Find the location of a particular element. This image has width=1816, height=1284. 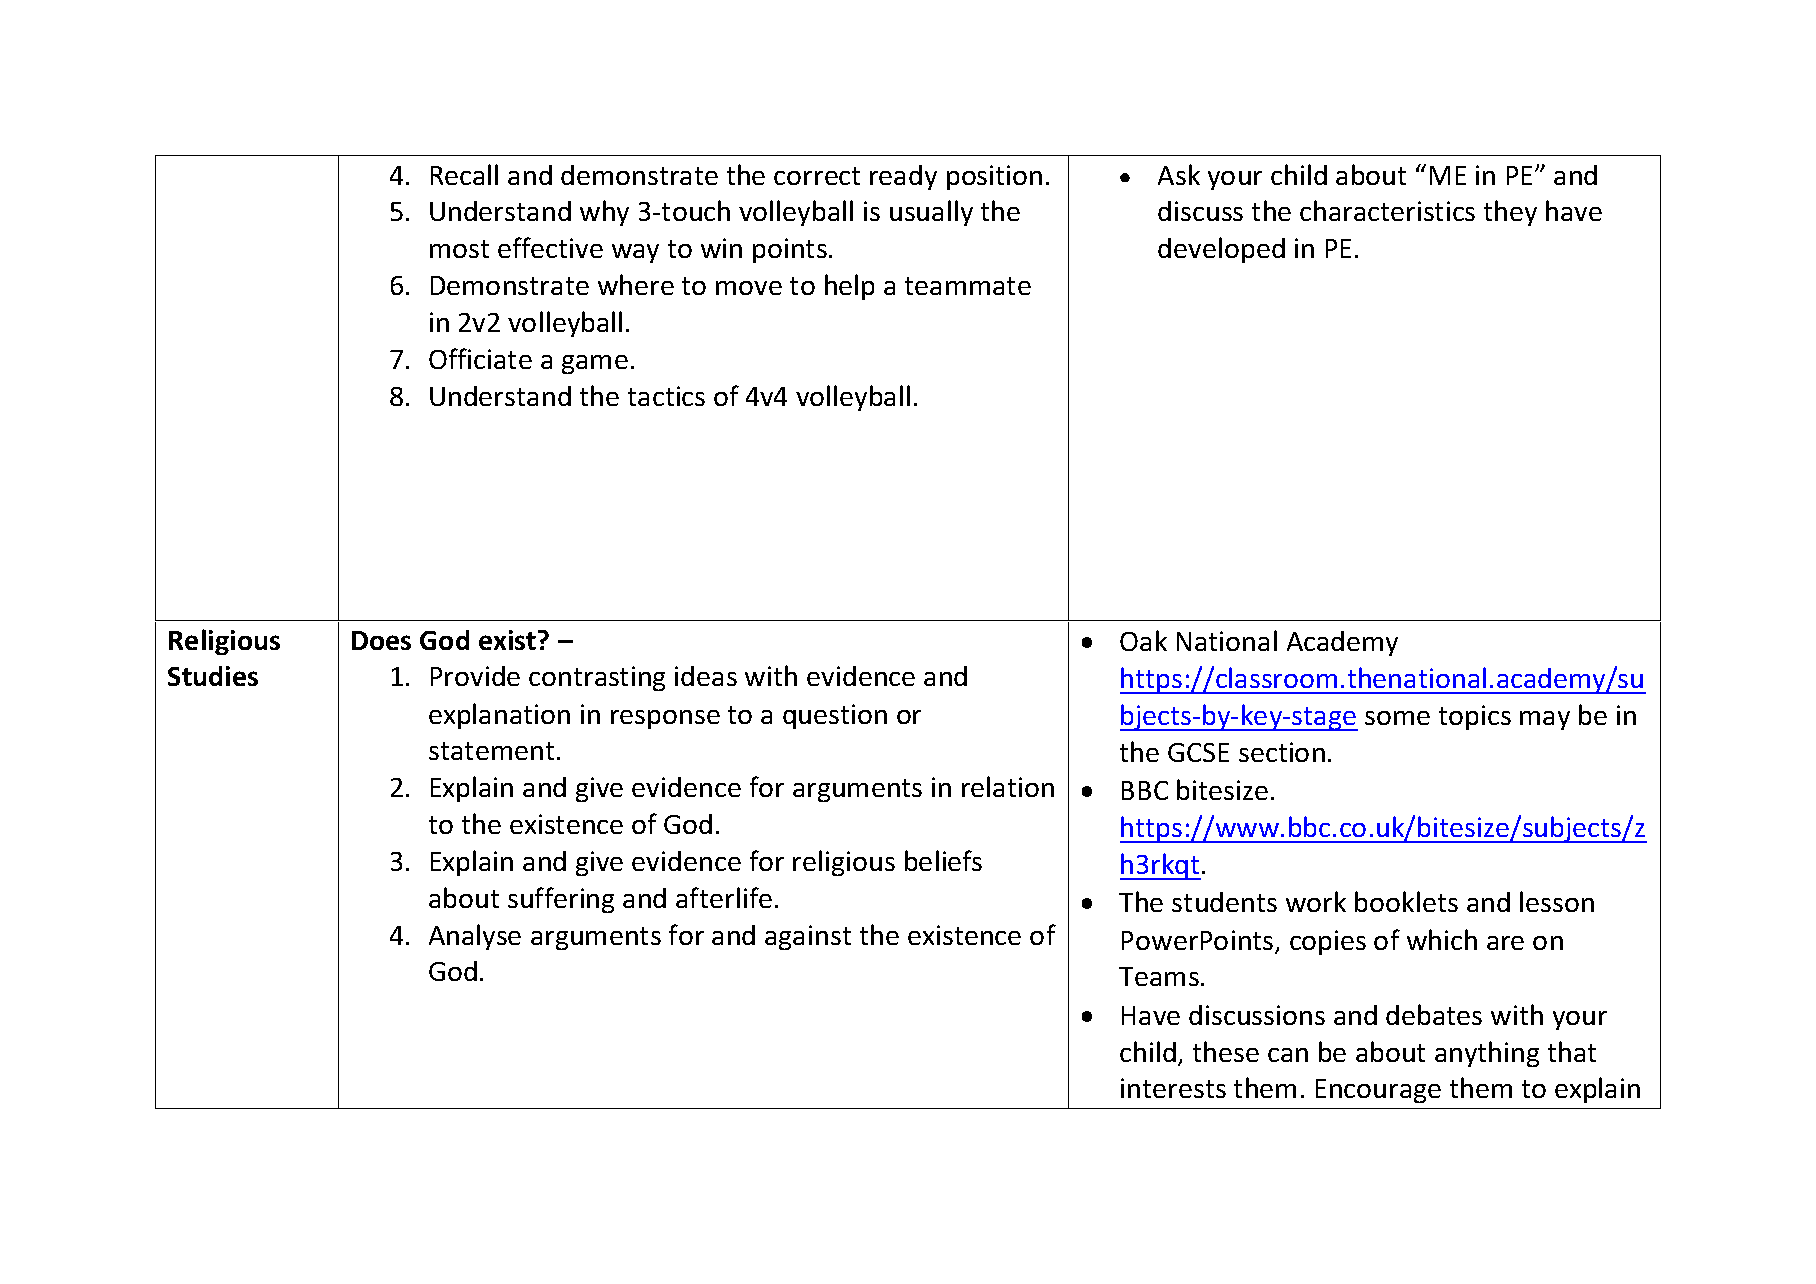

tactics is located at coordinates (666, 396).
